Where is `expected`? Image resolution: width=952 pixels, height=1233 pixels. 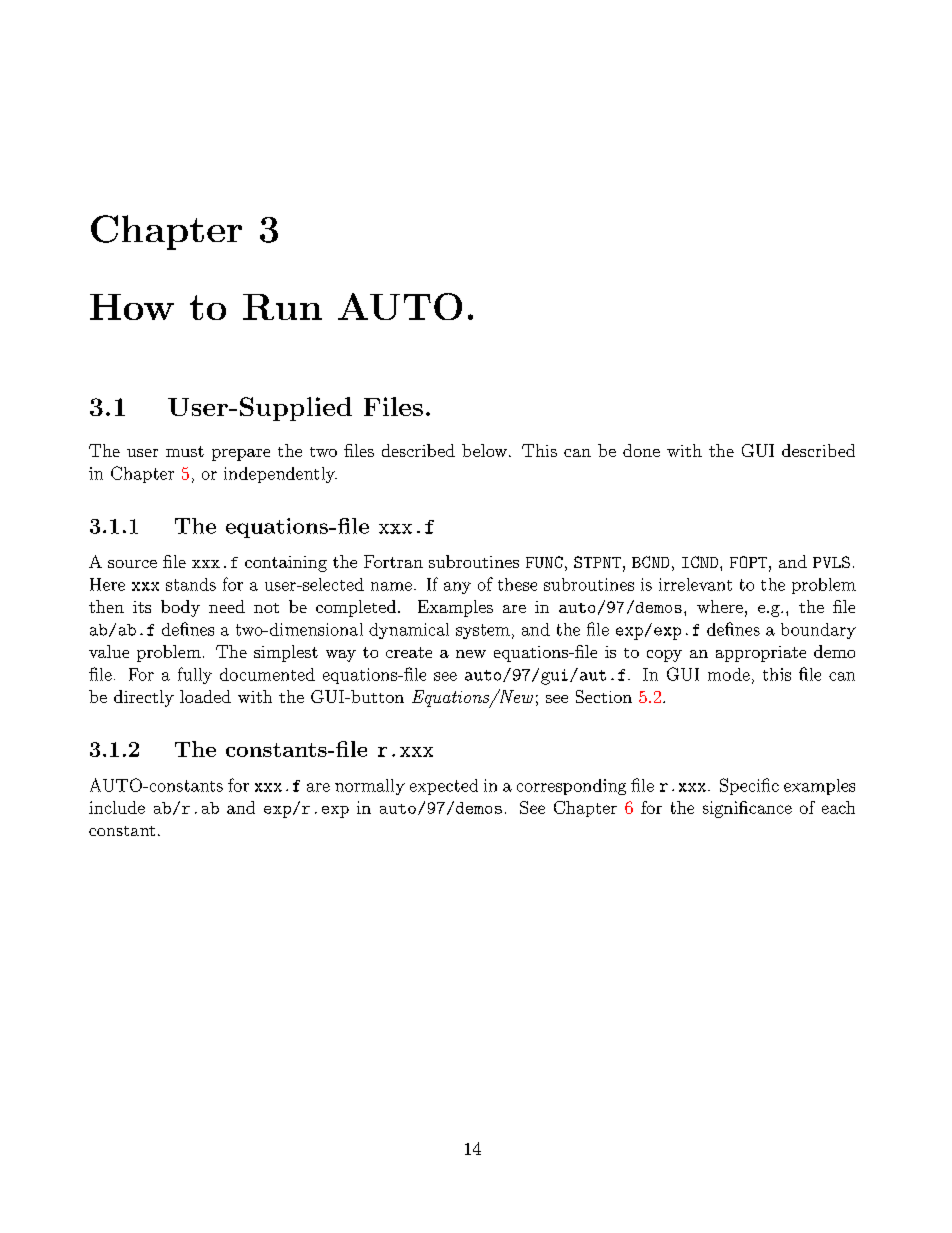 expected is located at coordinates (444, 787).
